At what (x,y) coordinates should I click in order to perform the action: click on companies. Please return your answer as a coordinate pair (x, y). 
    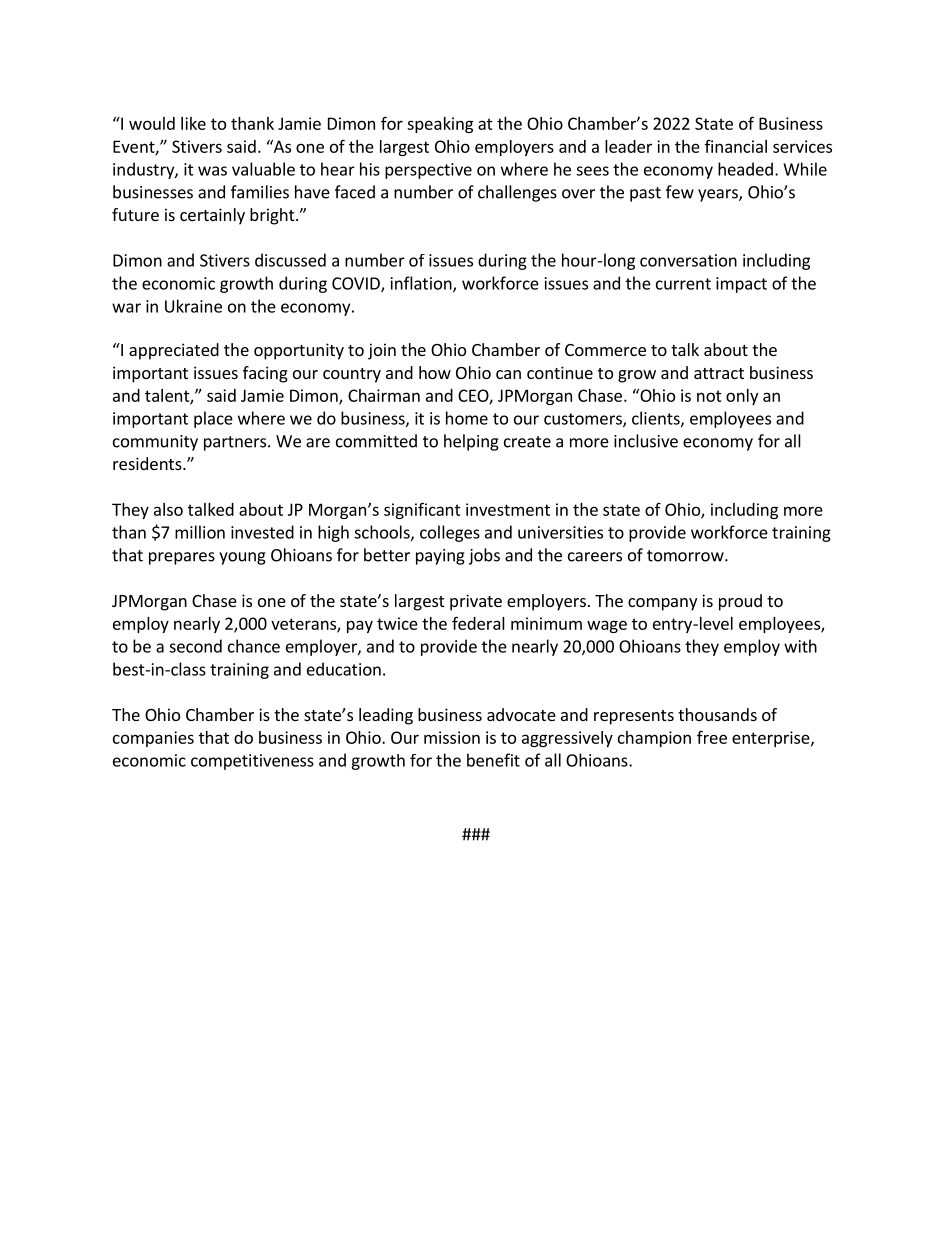
    Looking at the image, I should click on (153, 739).
